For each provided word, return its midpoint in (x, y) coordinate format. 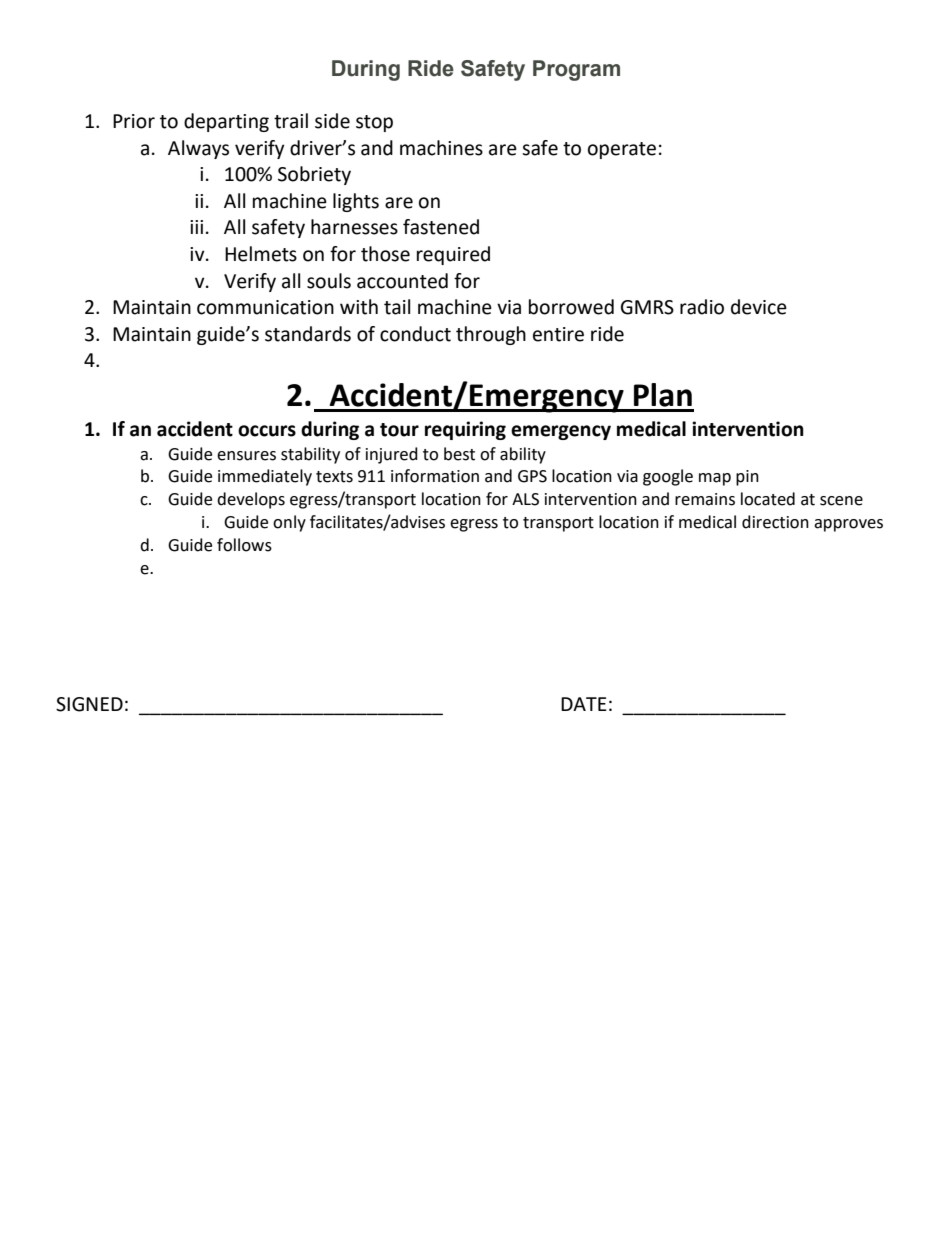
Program (576, 70)
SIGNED (89, 704)
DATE (584, 704)
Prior (134, 121)
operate (622, 150)
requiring (465, 430)
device (759, 307)
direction (775, 522)
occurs (267, 431)
